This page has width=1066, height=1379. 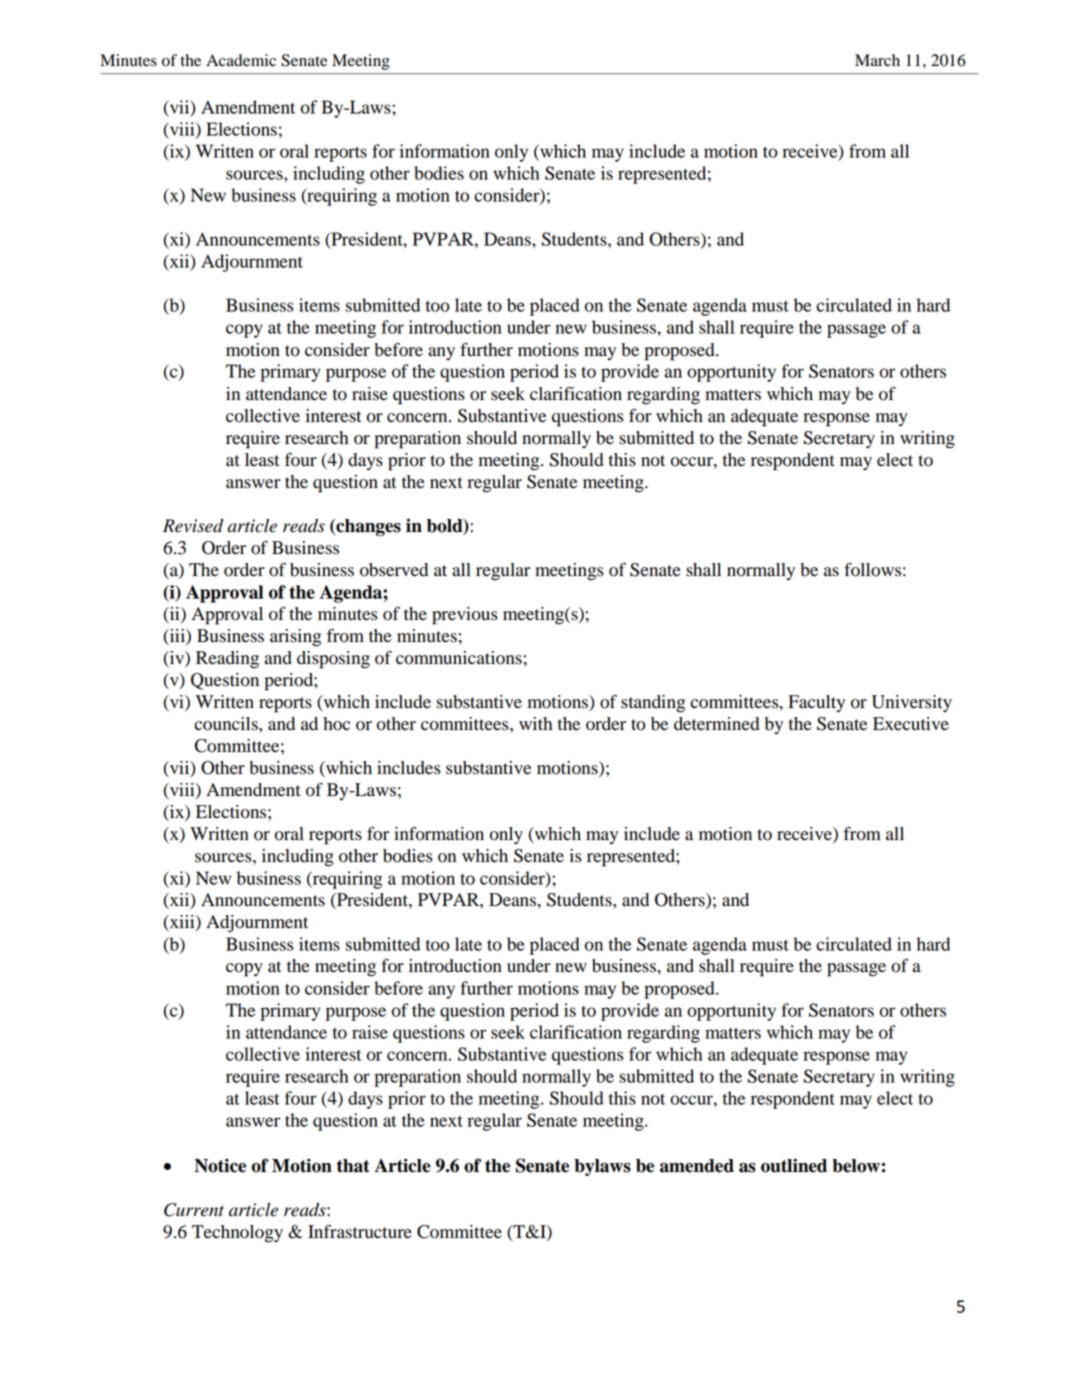 What do you see at coordinates (237, 1234) in the page?
I see `Technology` at bounding box center [237, 1234].
